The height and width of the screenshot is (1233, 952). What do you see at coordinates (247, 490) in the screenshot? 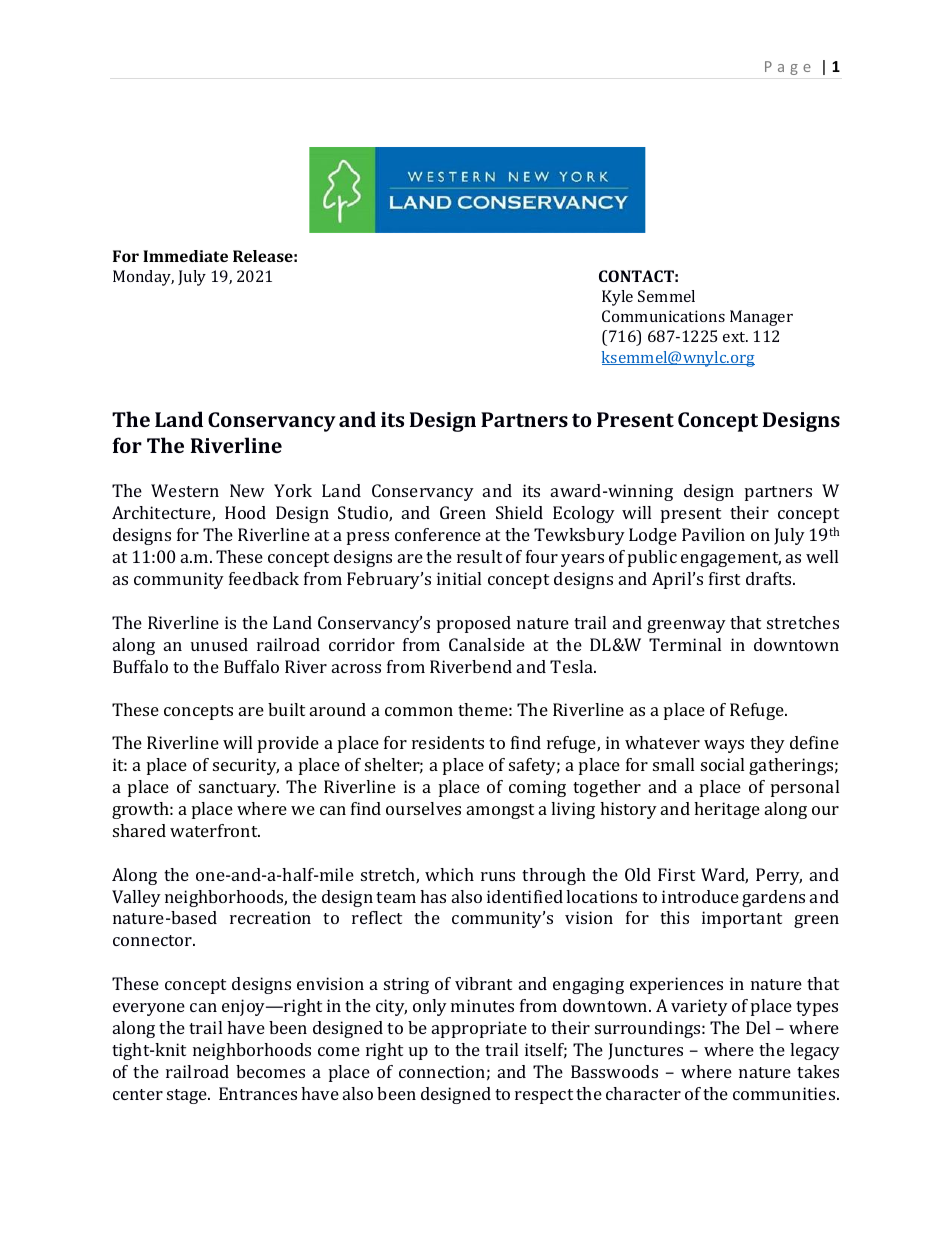
I see `New` at bounding box center [247, 490].
